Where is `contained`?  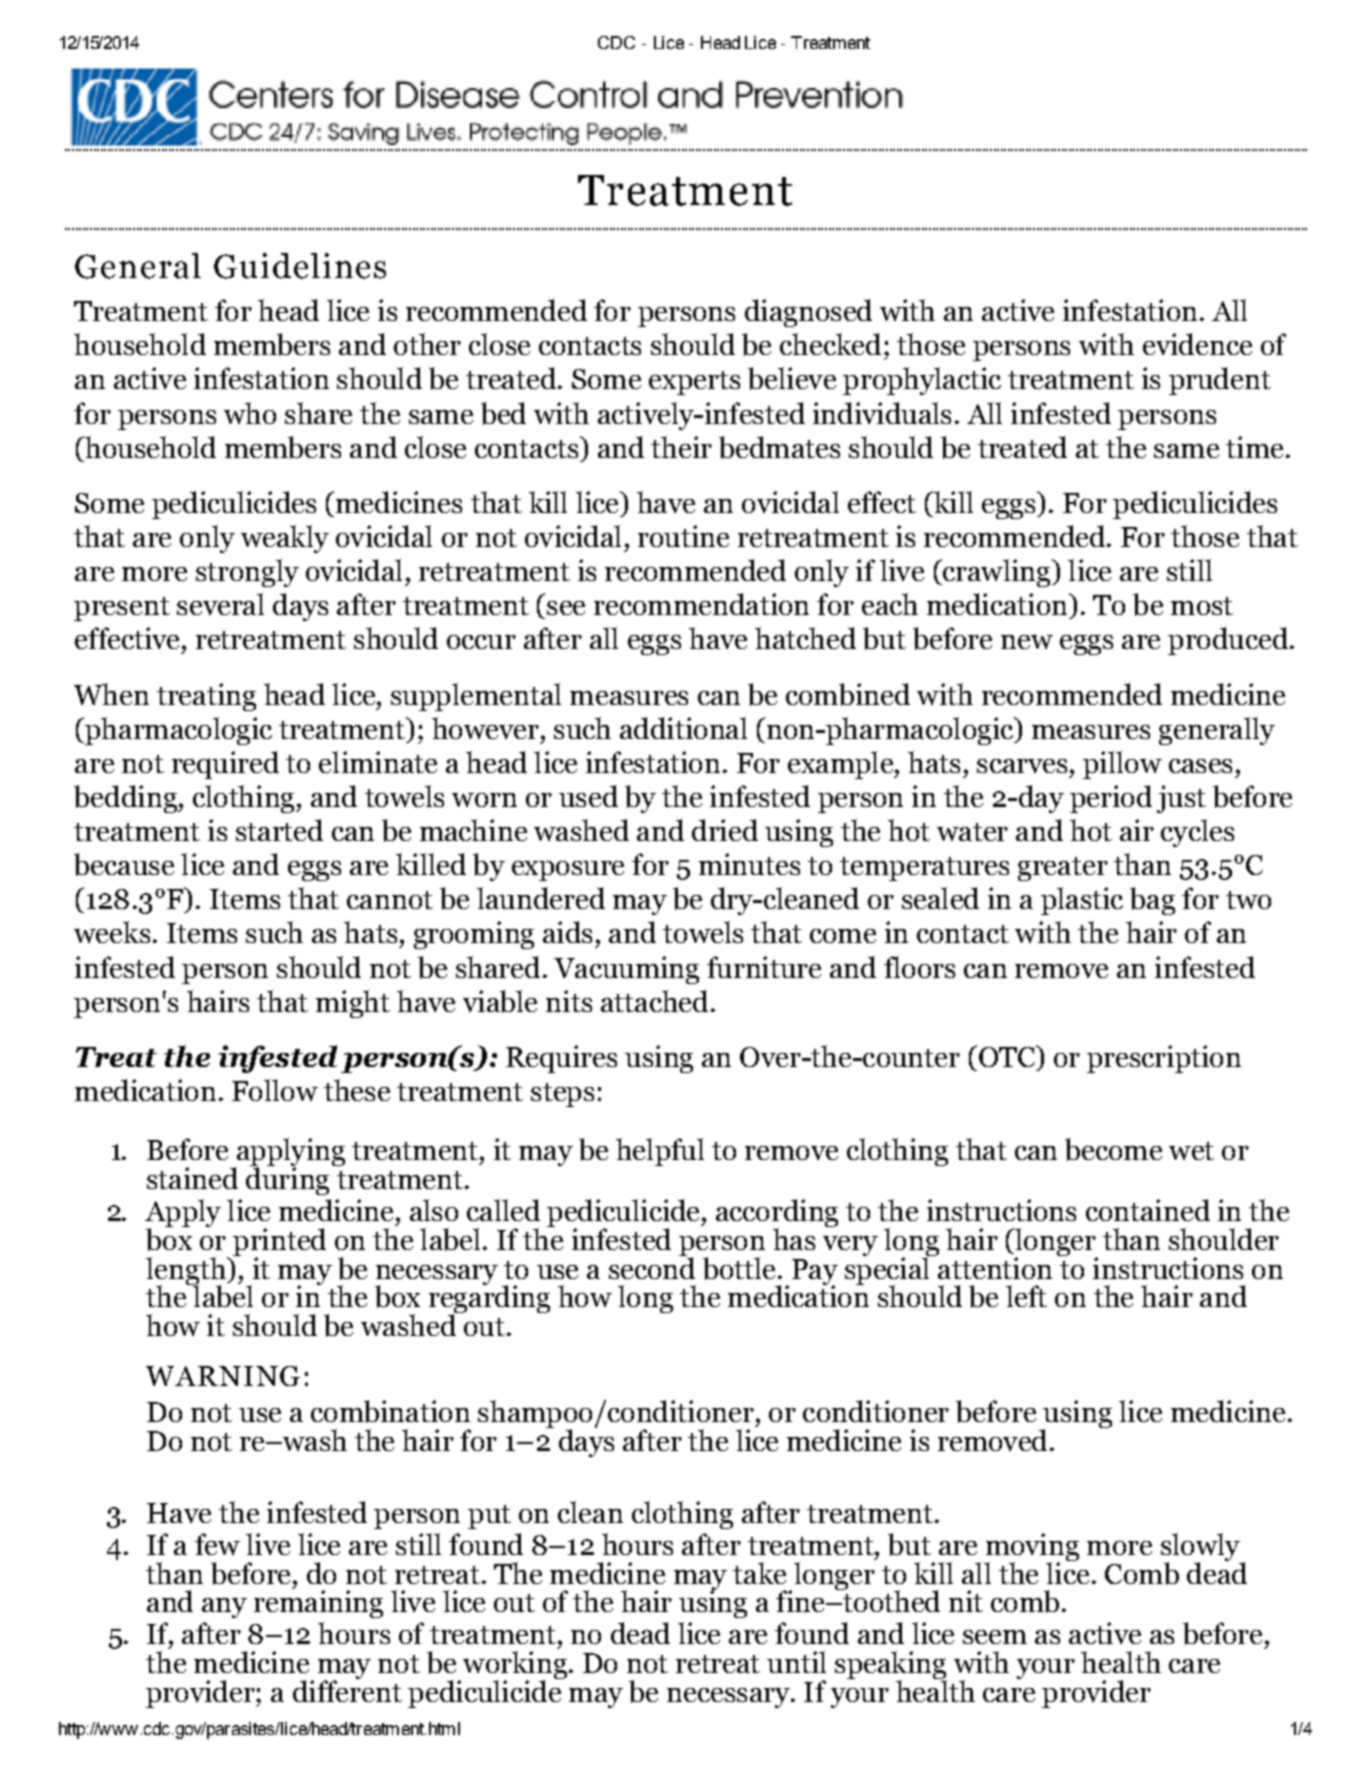
contained is located at coordinates (1148, 1210).
